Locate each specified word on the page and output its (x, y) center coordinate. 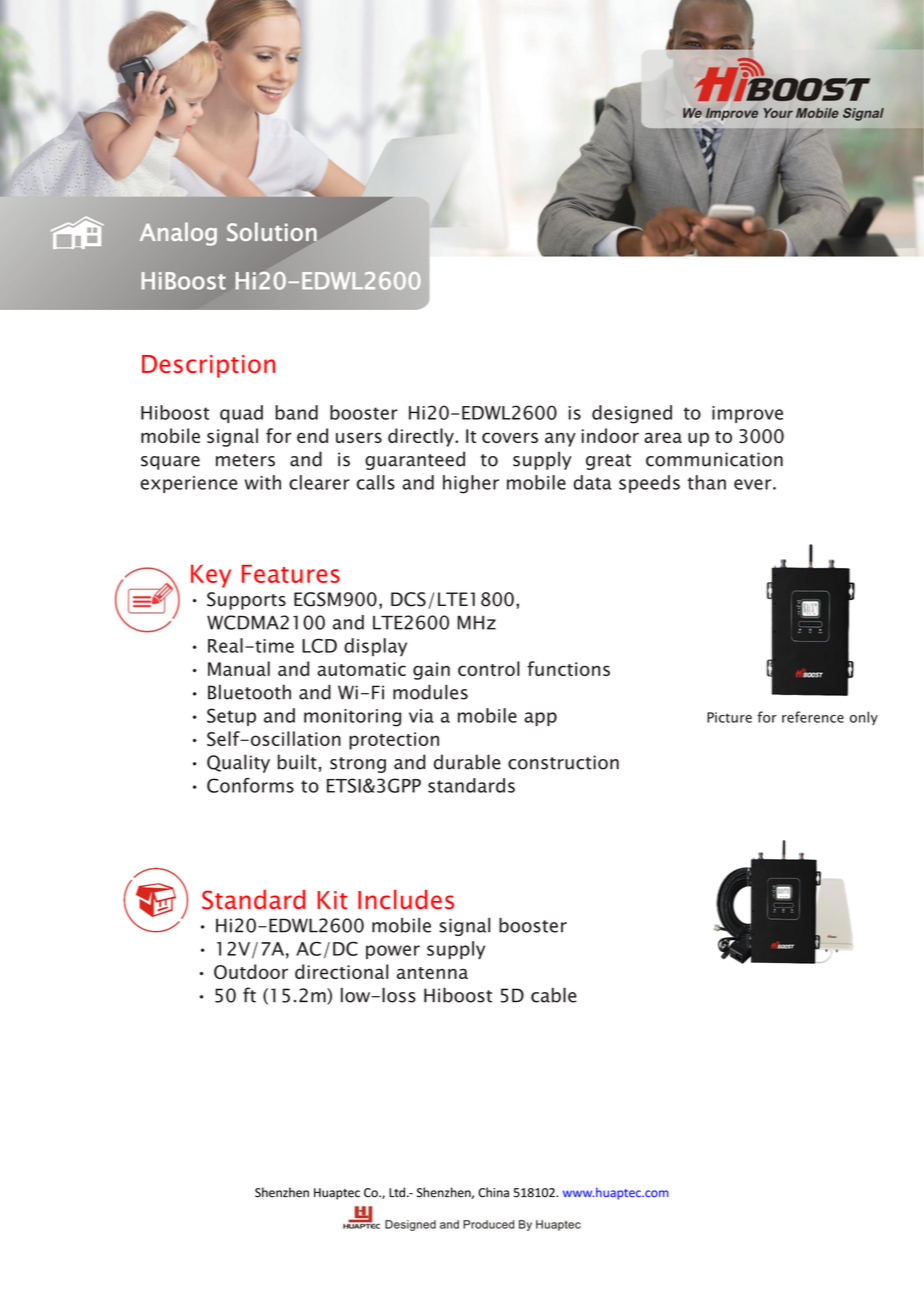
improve (747, 414)
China (493, 1192)
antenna (432, 973)
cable (554, 995)
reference (813, 717)
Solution (272, 232)
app (540, 719)
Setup (231, 717)
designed (632, 414)
